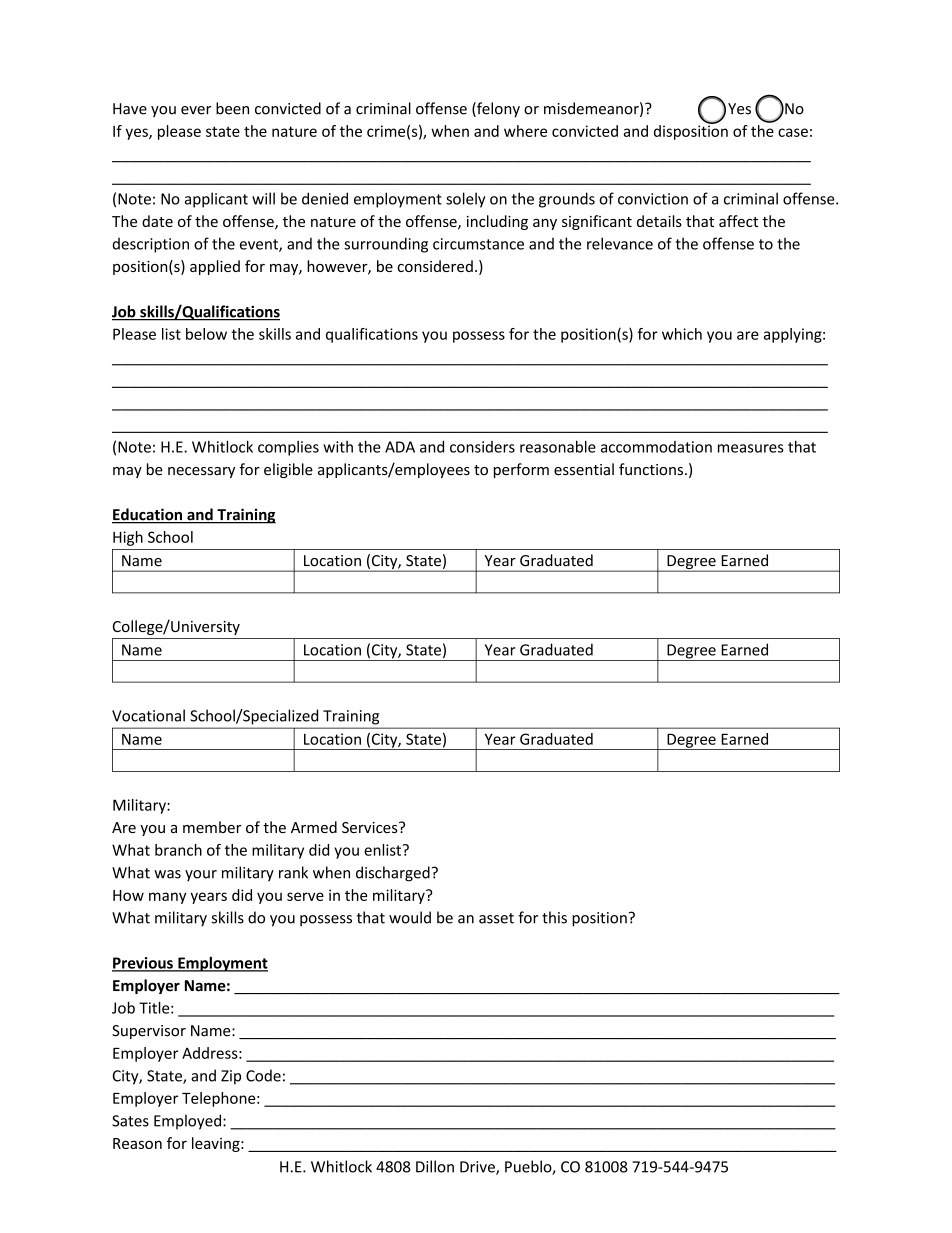 This page has height=1233, width=952. I want to click on below, so click(206, 334).
